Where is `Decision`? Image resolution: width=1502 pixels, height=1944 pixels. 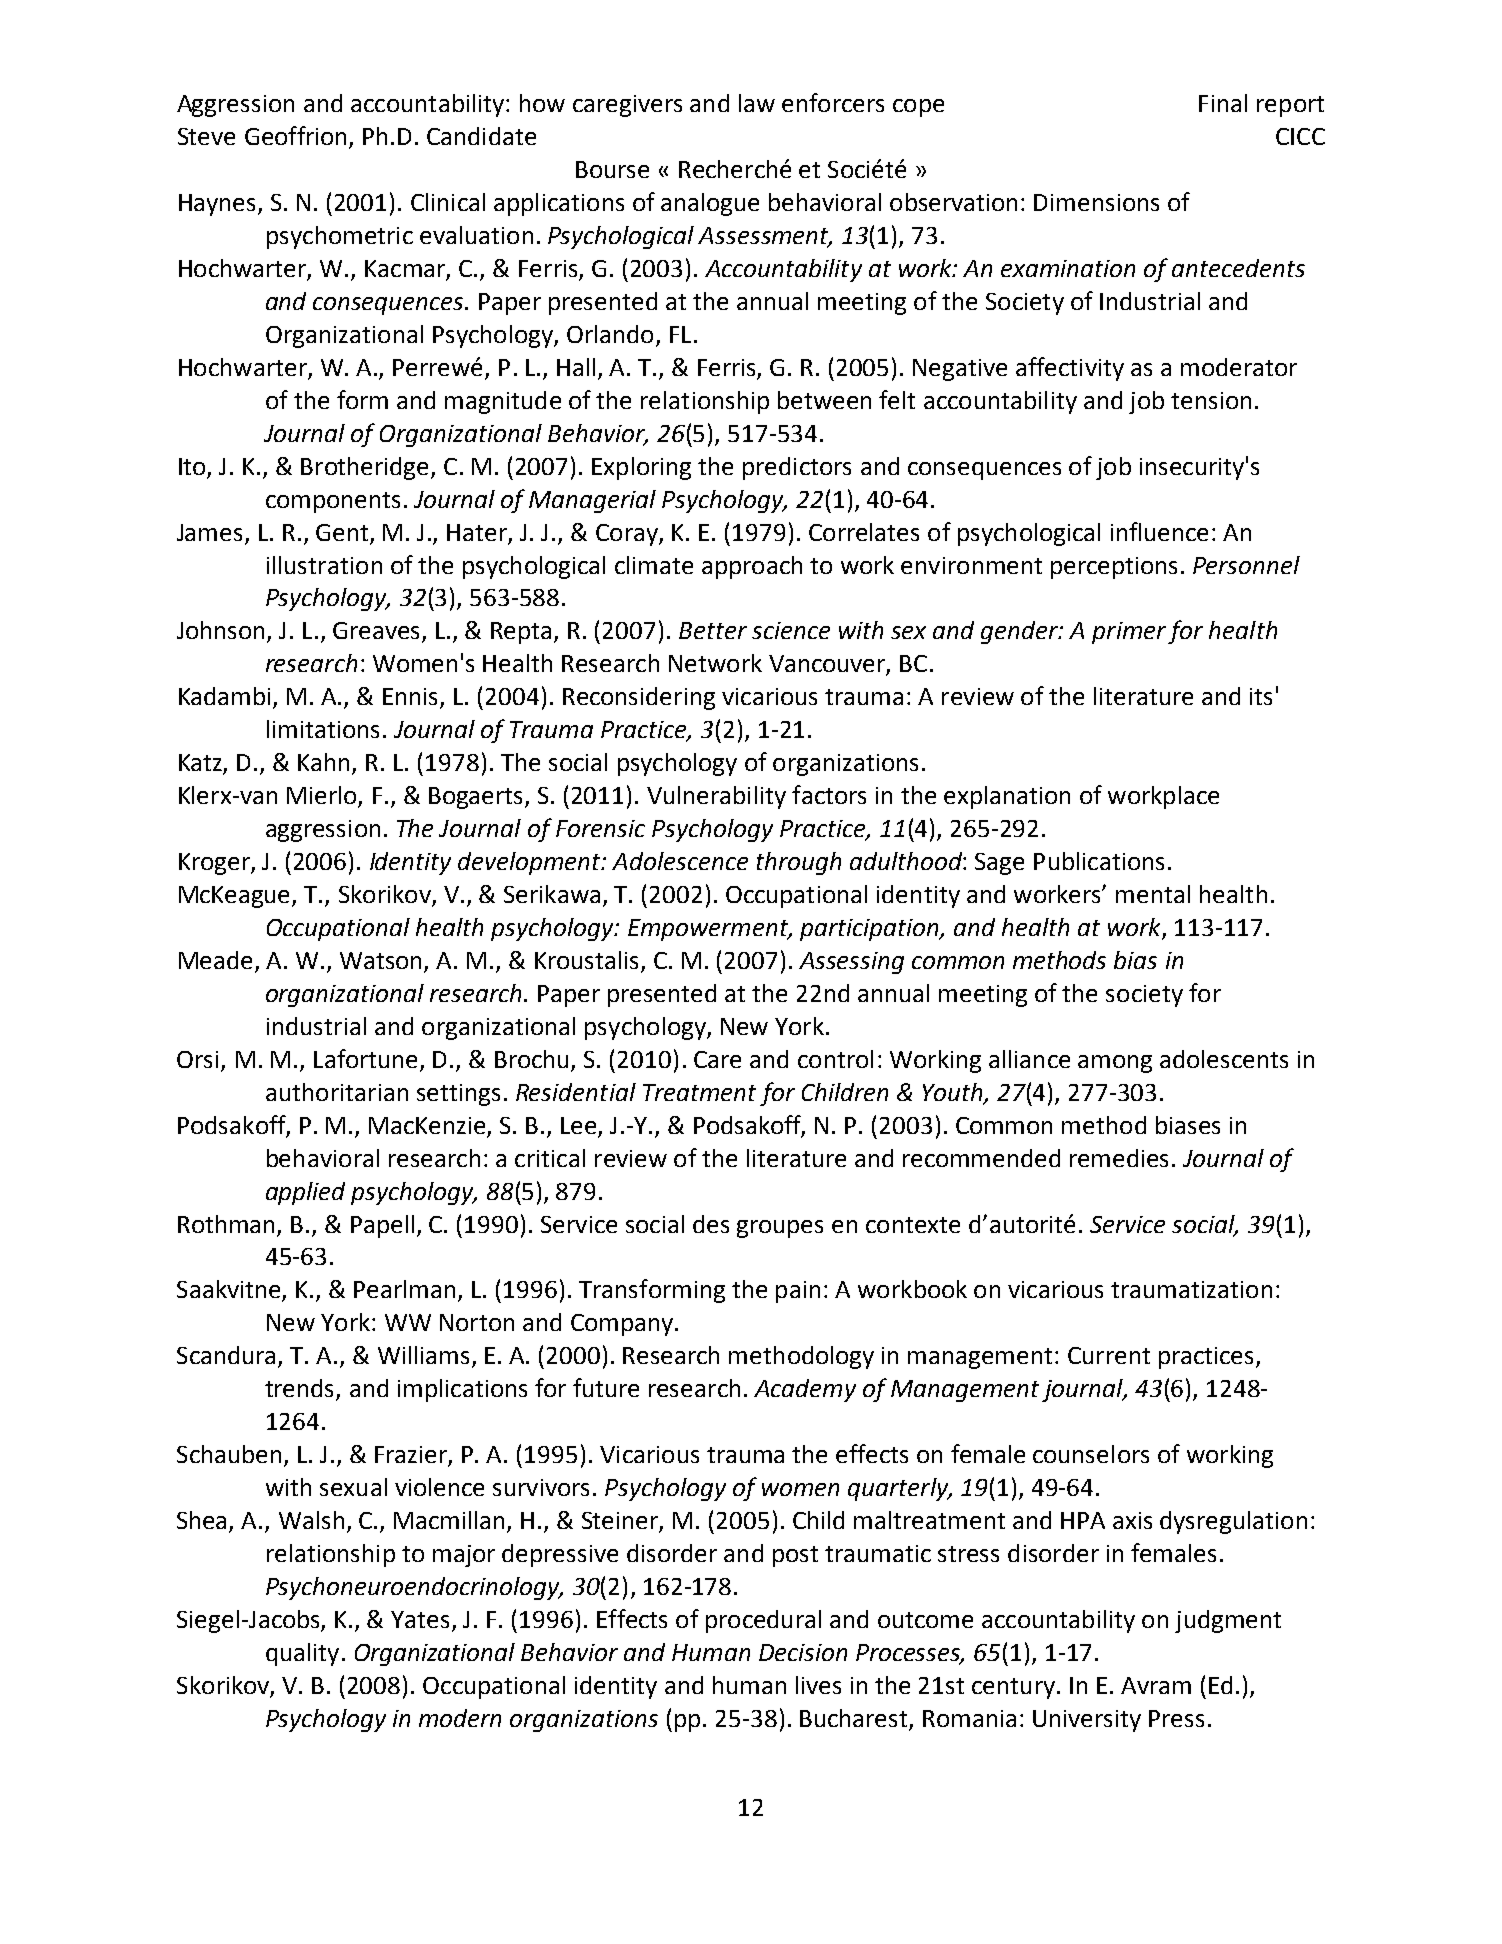
Decision is located at coordinates (803, 1652).
